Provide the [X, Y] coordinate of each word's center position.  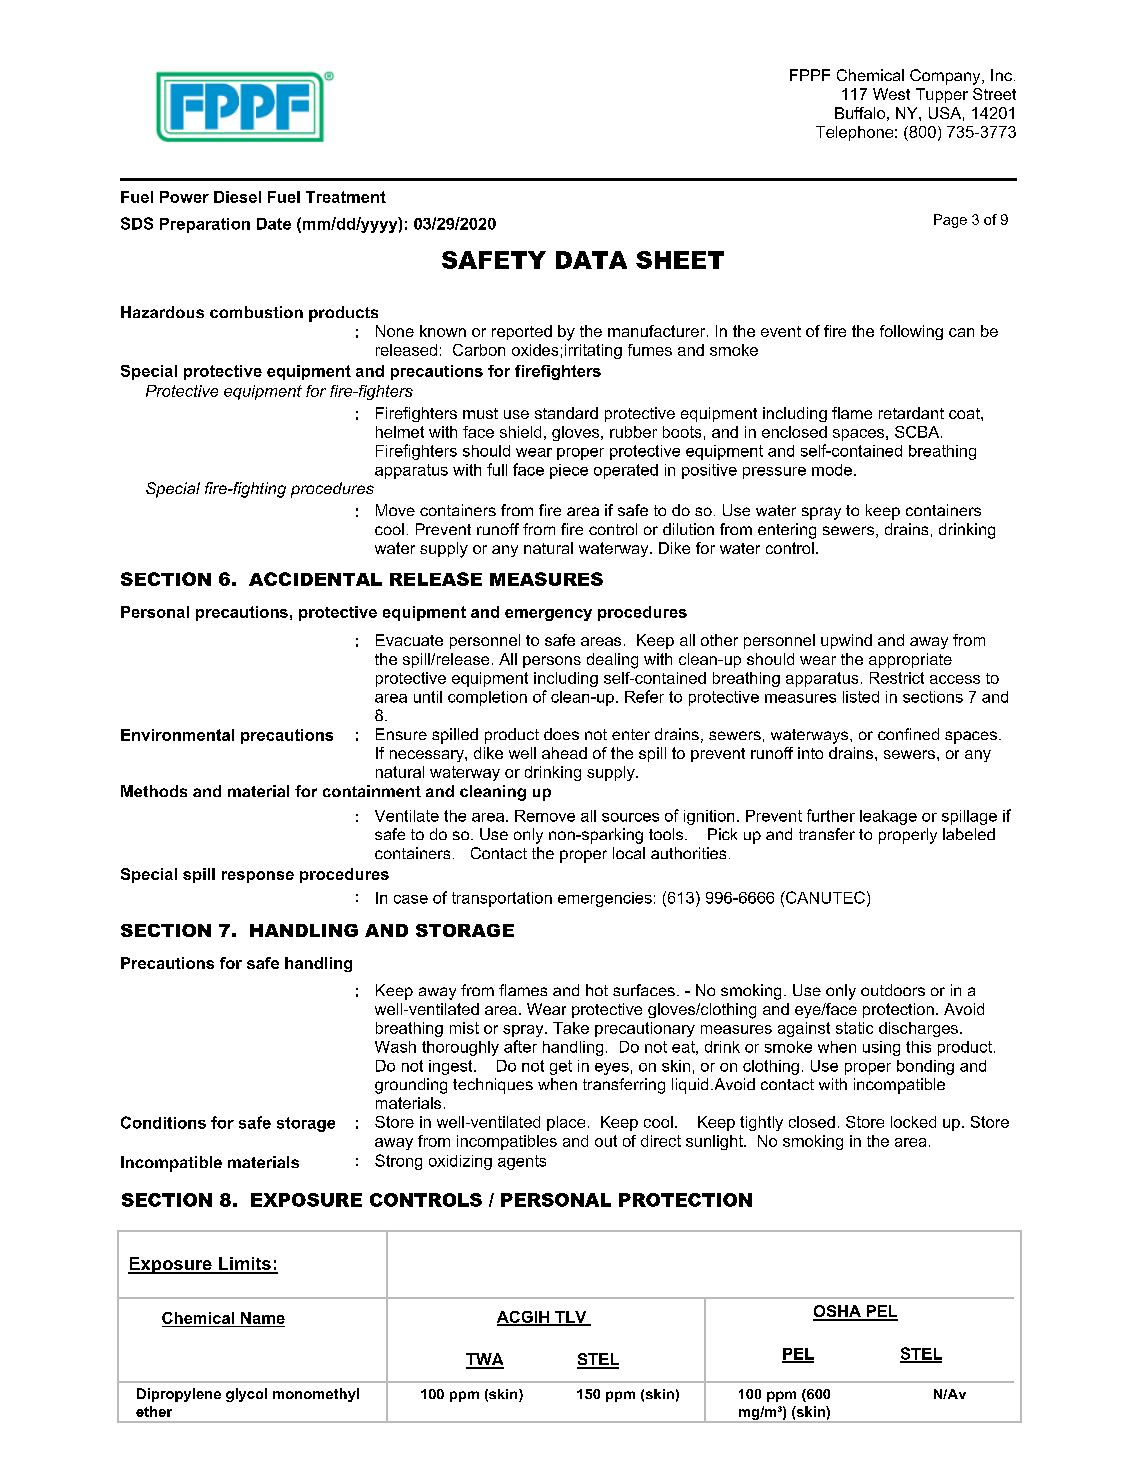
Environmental [177, 735]
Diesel [237, 197]
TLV [571, 1318]
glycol [246, 1395]
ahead [564, 753]
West [891, 94]
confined [908, 734]
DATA [591, 260]
